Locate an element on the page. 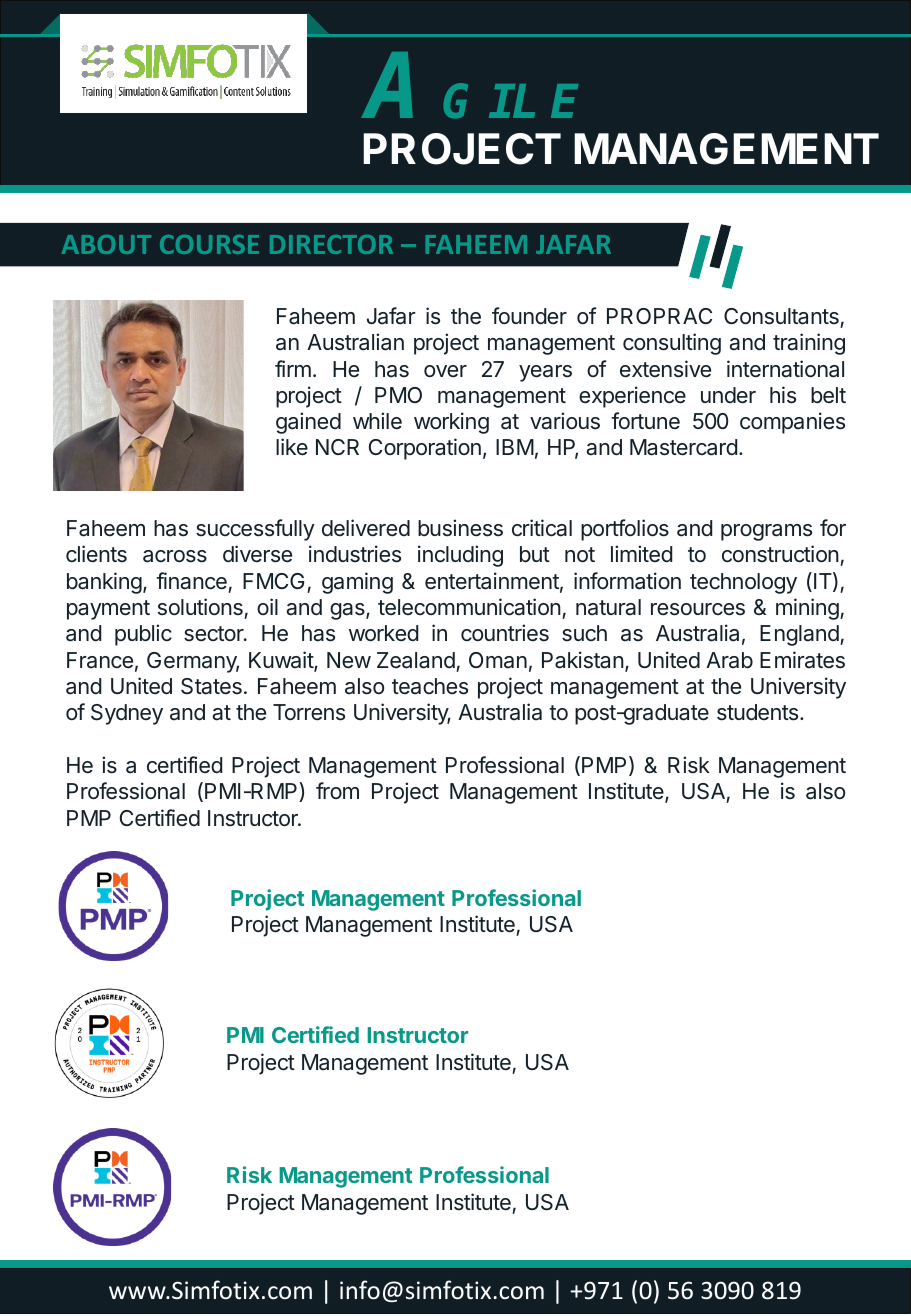 This image has width=911, height=1316. technology is located at coordinates (743, 583).
